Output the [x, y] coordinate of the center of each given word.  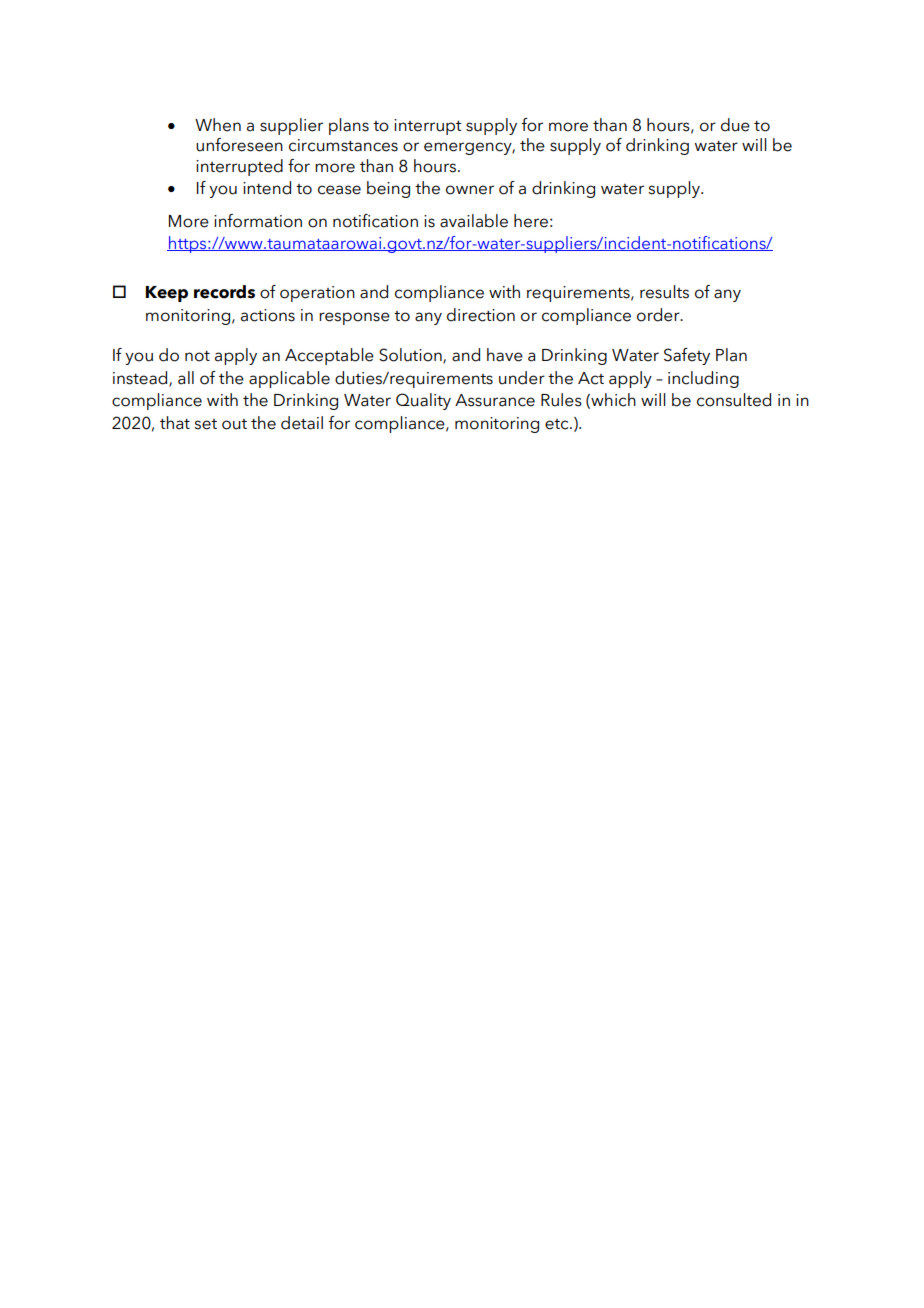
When [218, 125]
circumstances [343, 145]
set [205, 424]
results [664, 292]
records [224, 292]
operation [317, 294]
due [735, 125]
